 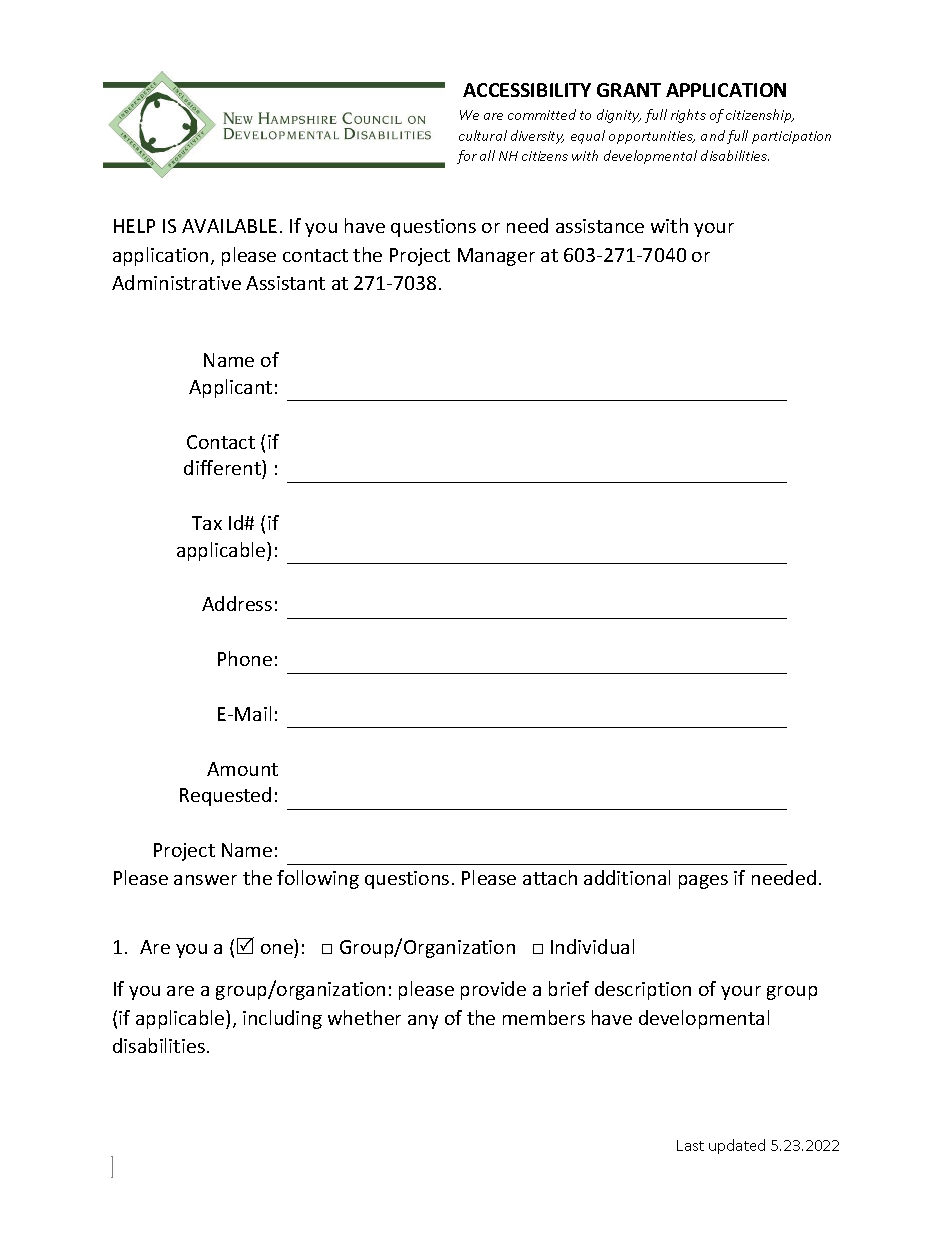 I want to click on AVAILABLE, so click(x=229, y=226).
